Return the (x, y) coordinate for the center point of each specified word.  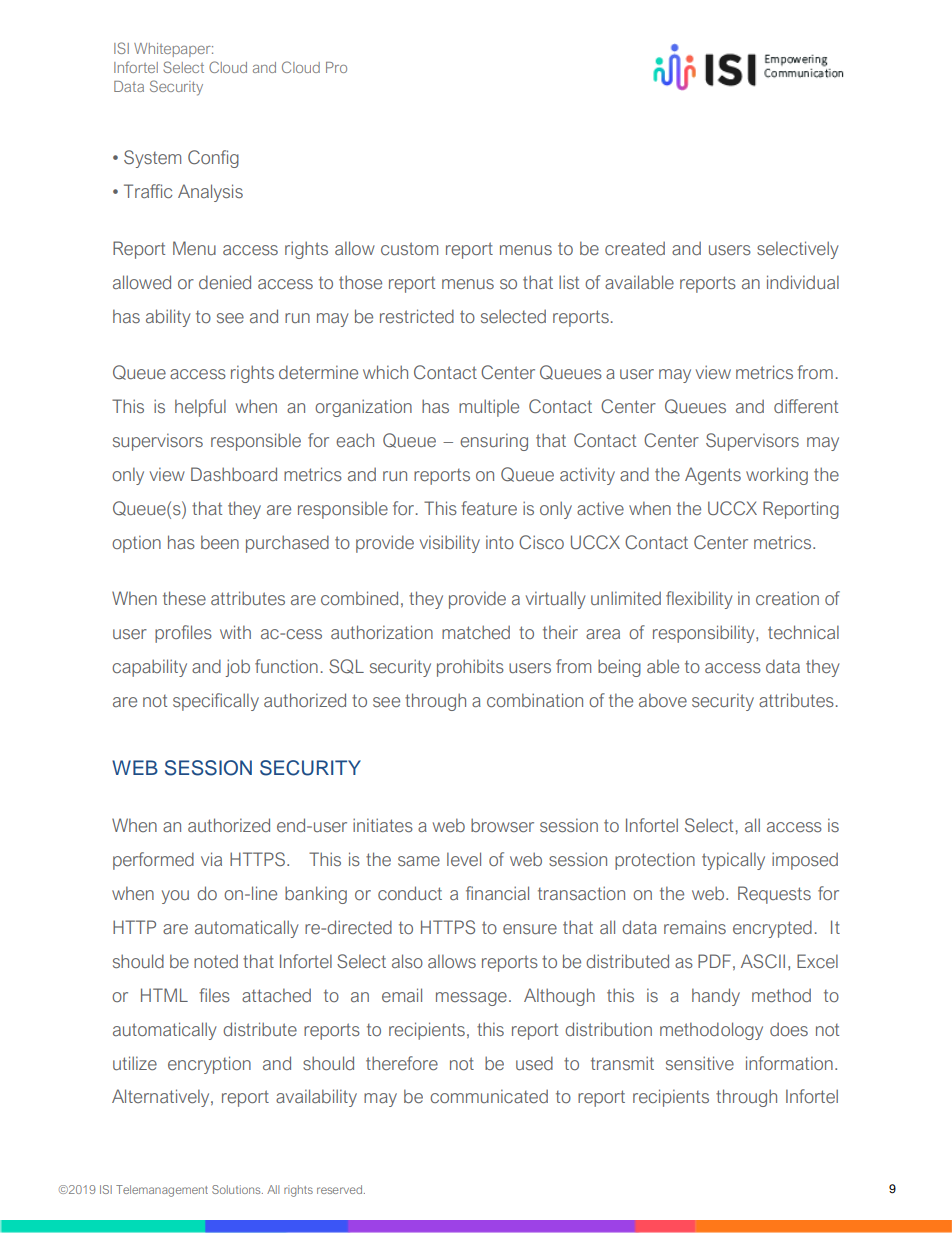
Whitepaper (173, 50)
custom (409, 248)
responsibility (705, 634)
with (235, 632)
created (635, 248)
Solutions (237, 1189)
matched (476, 632)
